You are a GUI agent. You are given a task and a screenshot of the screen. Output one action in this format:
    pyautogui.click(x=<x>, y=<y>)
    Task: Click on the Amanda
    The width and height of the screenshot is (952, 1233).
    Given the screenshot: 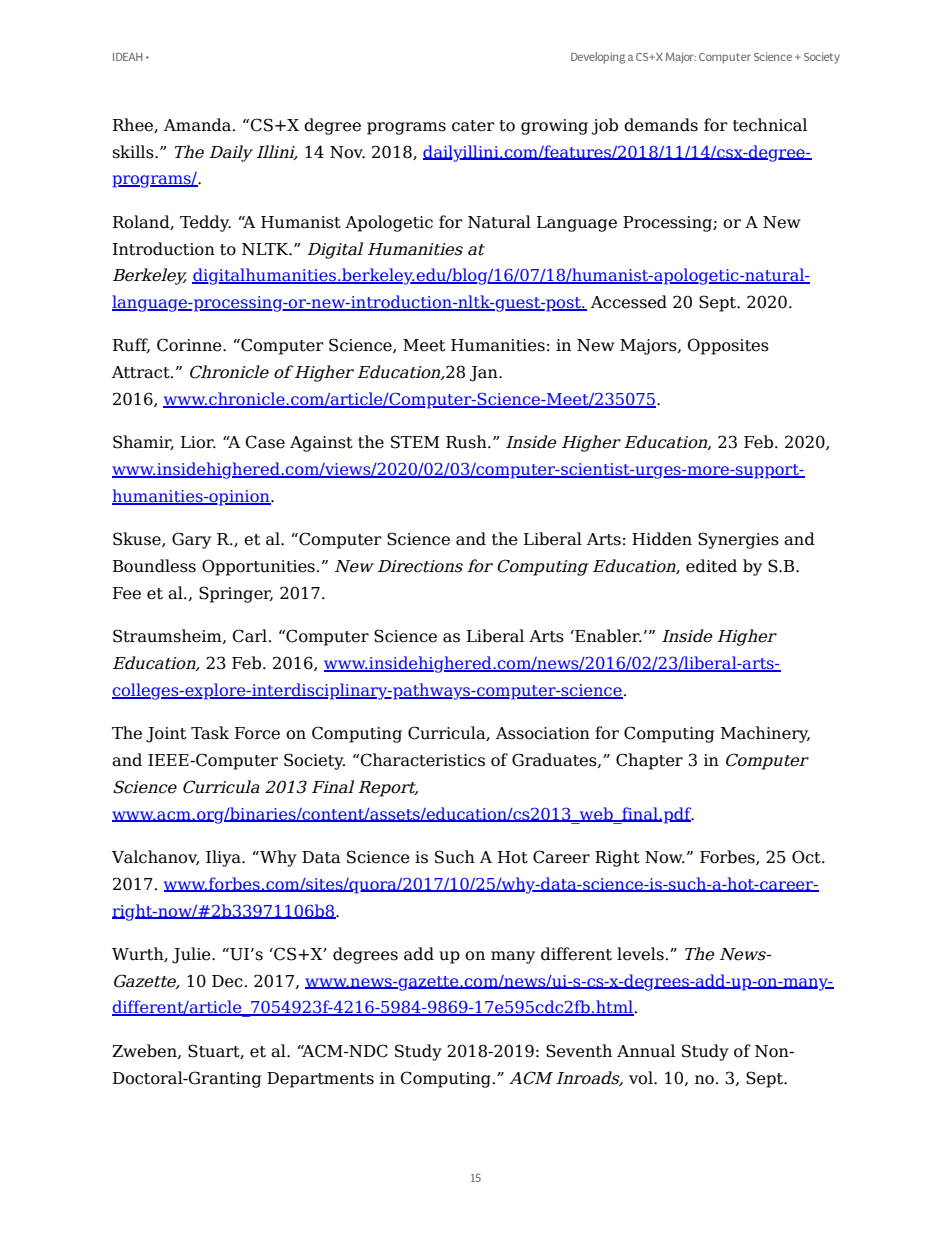 What is the action you would take?
    pyautogui.click(x=199, y=125)
